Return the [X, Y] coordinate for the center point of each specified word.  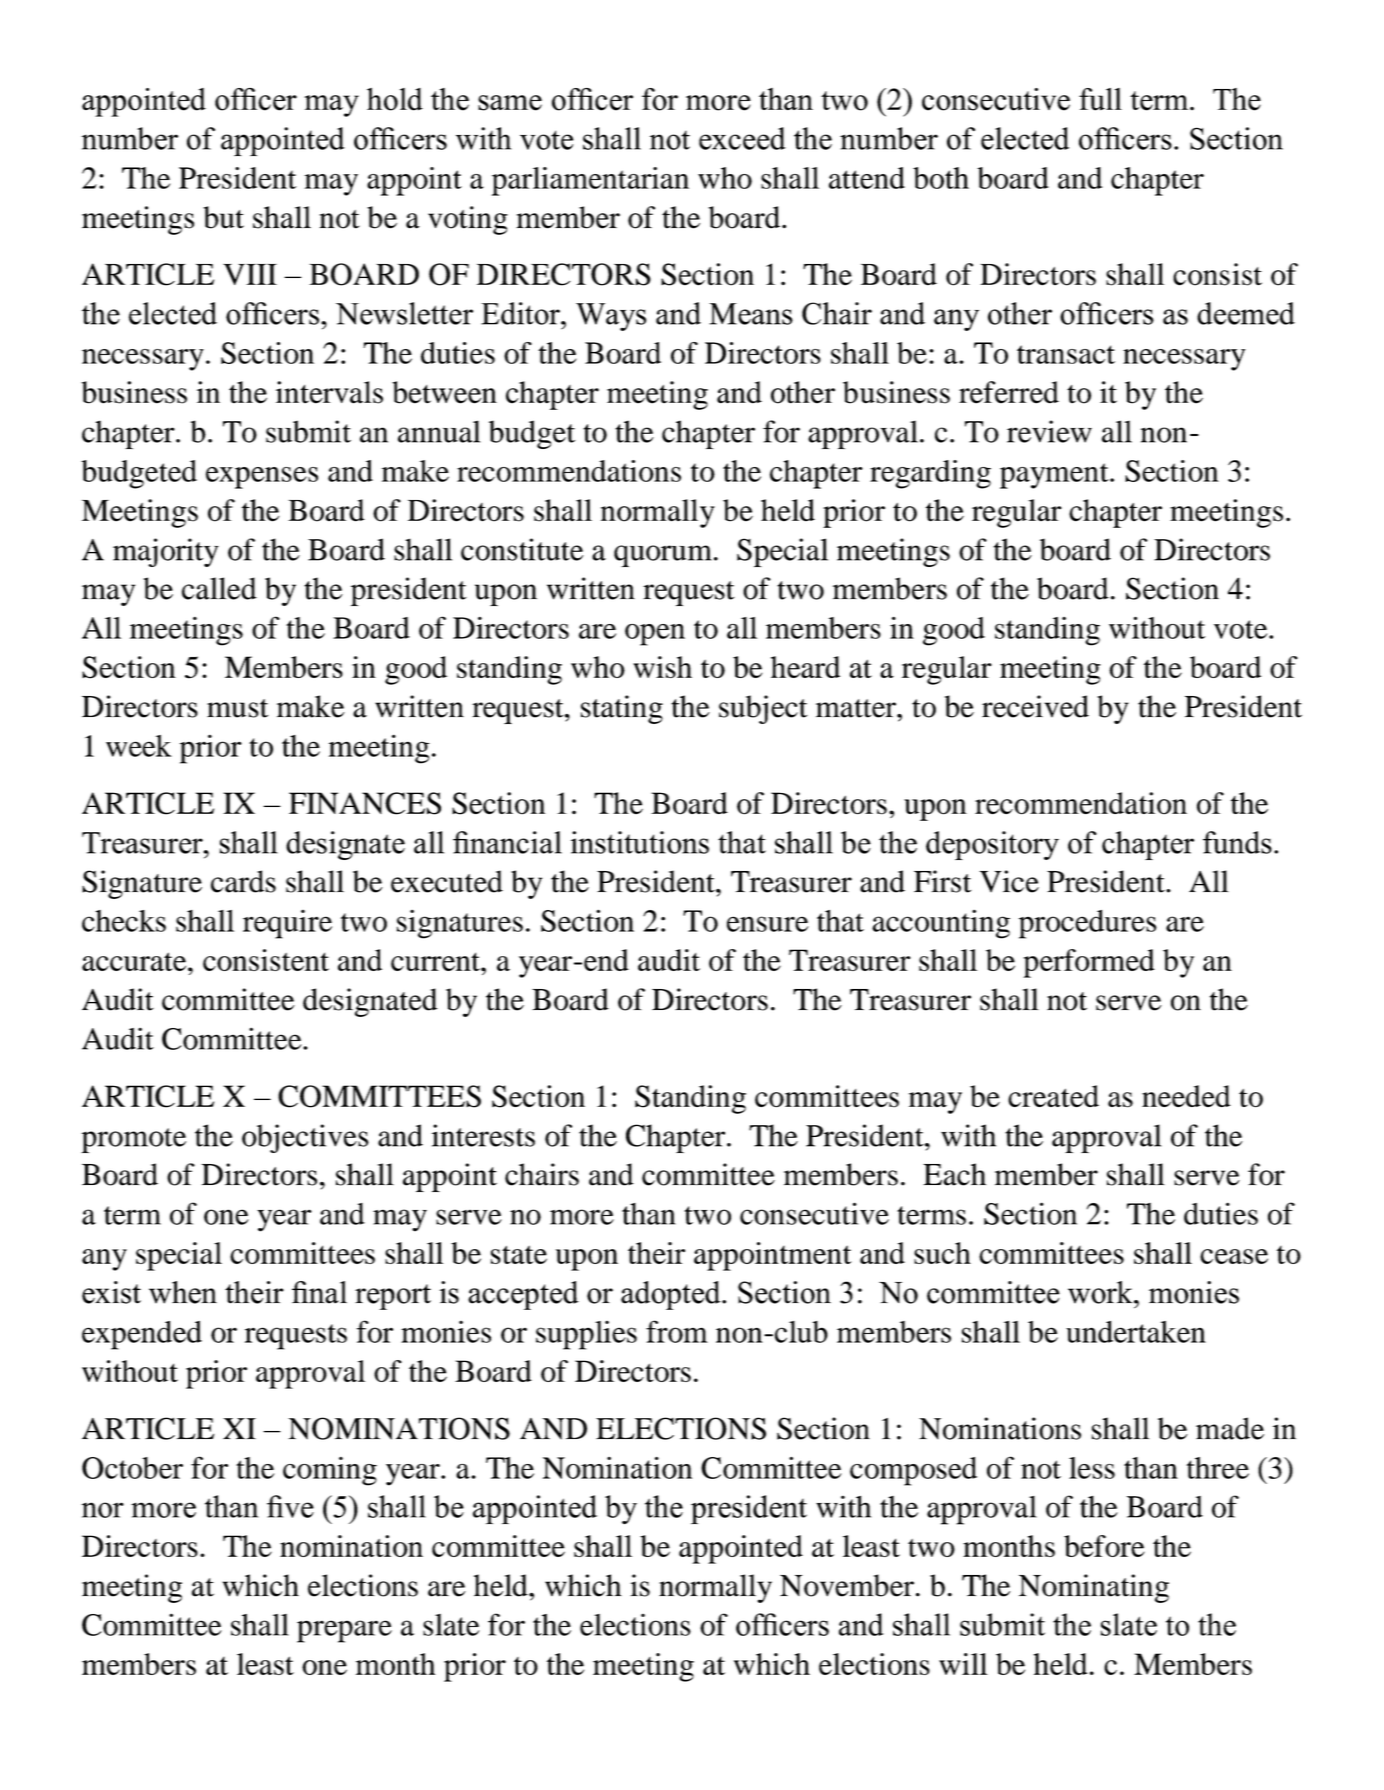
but [223, 217]
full [1100, 99]
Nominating [1094, 1588]
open [655, 635]
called [219, 588]
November [847, 1585]
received [1035, 706]
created [1053, 1096]
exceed [742, 138]
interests [483, 1135]
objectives [305, 1138]
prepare [344, 1631]
